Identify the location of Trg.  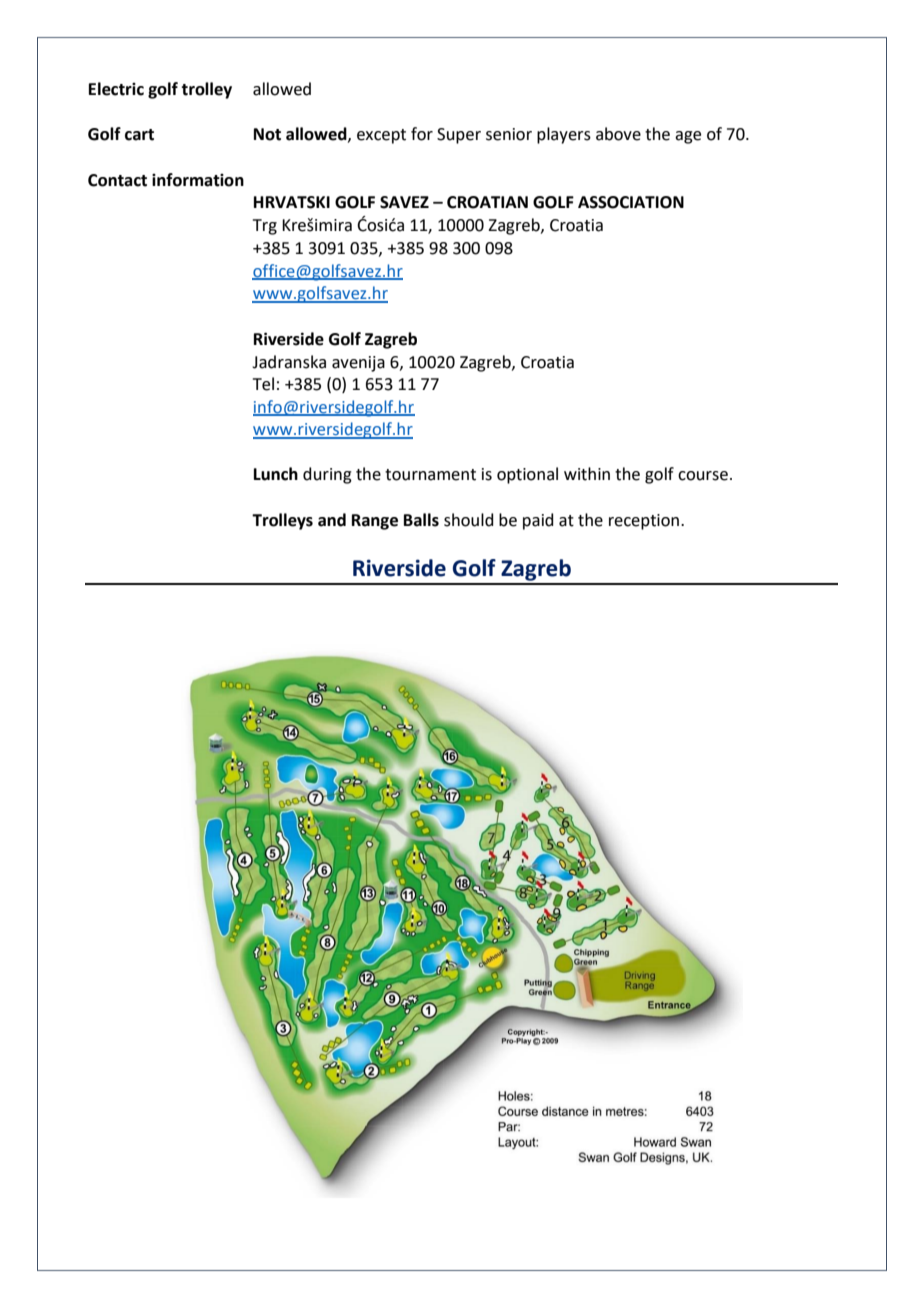
(265, 227).
